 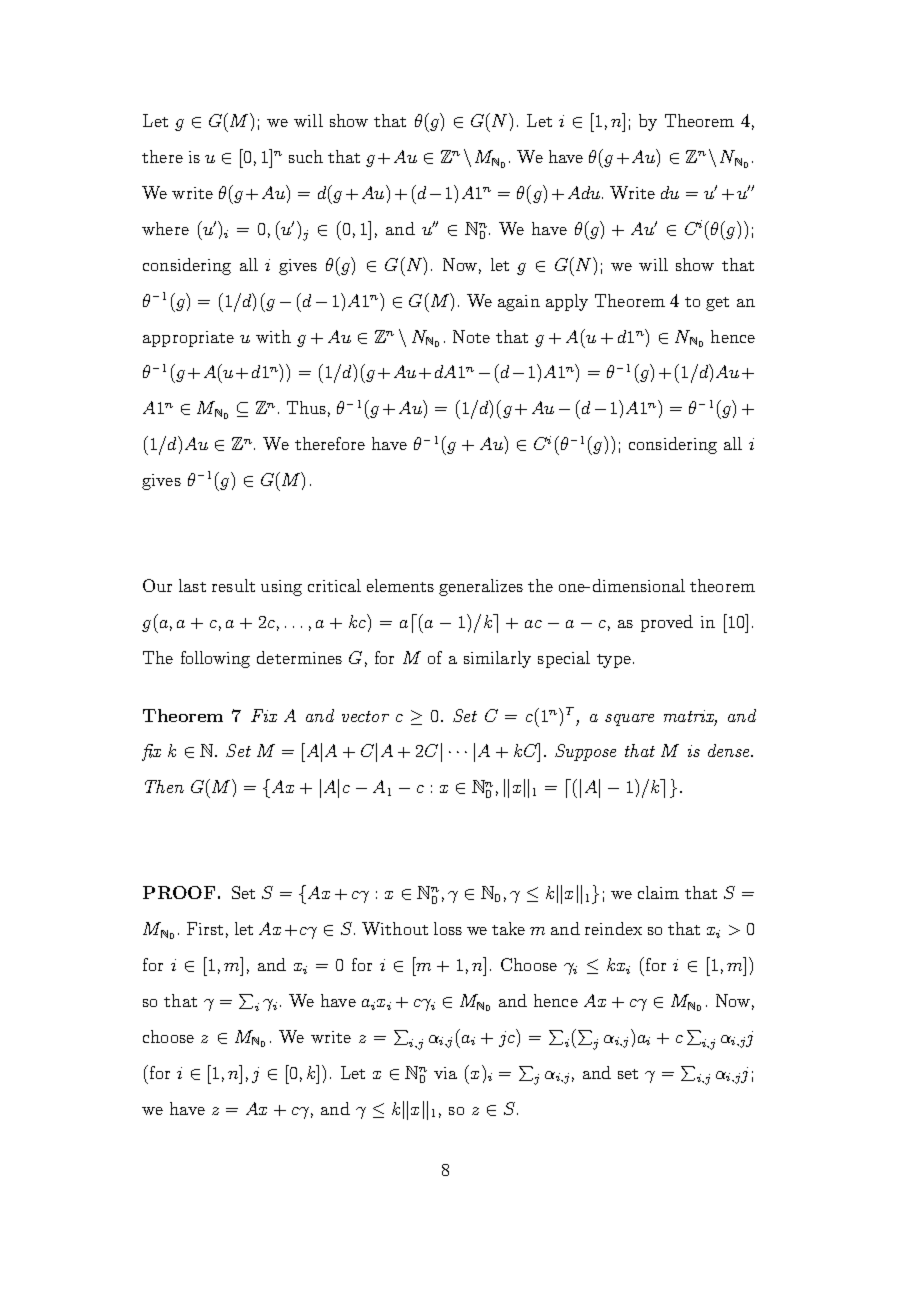 What do you see at coordinates (188, 339) in the screenshot?
I see `appropriate` at bounding box center [188, 339].
